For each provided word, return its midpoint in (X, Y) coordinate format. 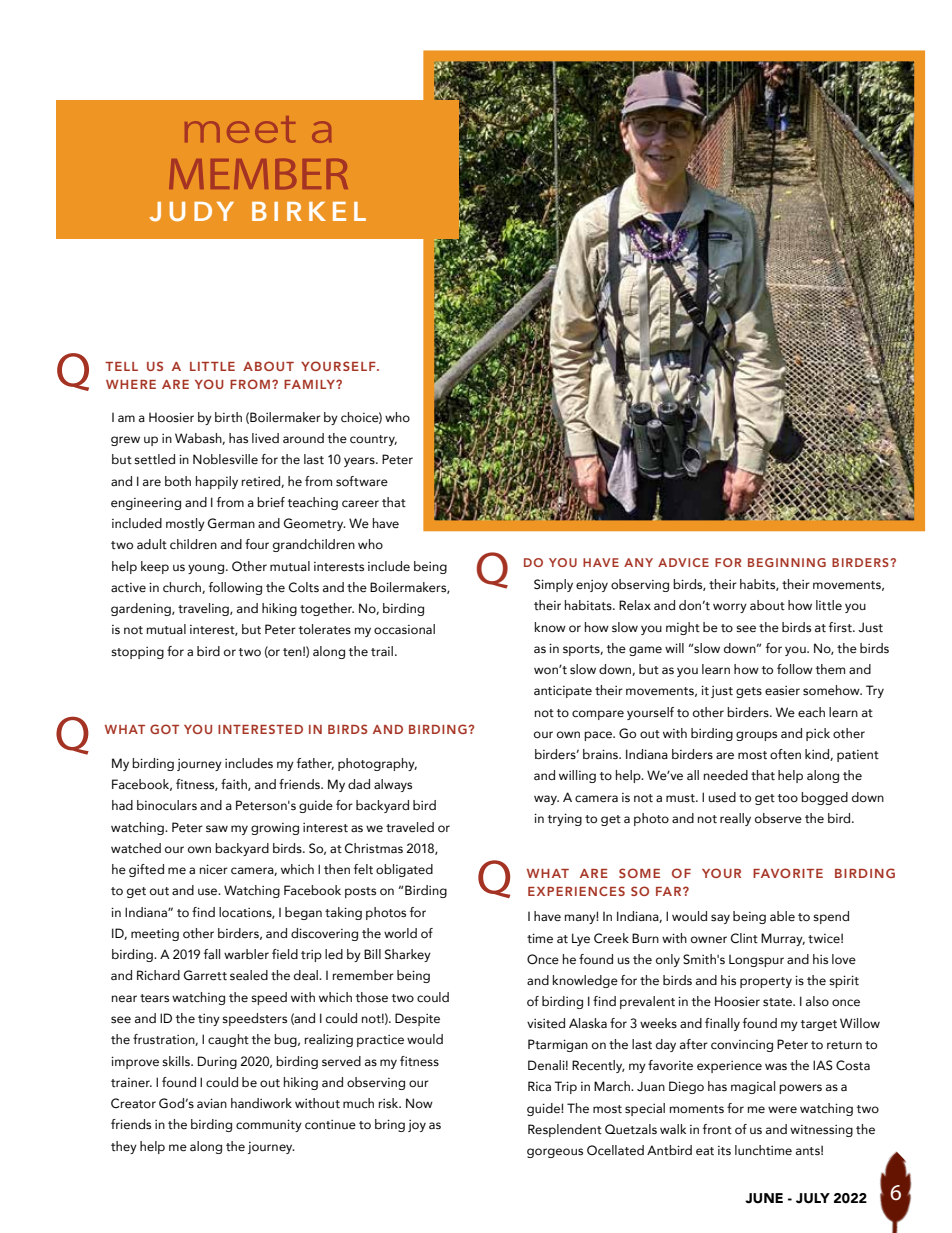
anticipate (563, 692)
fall (212, 954)
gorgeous (555, 1153)
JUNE (764, 1198)
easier (782, 691)
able (782, 916)
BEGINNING (787, 562)
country (373, 440)
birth (228, 417)
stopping (137, 653)
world (400, 933)
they (124, 1147)
